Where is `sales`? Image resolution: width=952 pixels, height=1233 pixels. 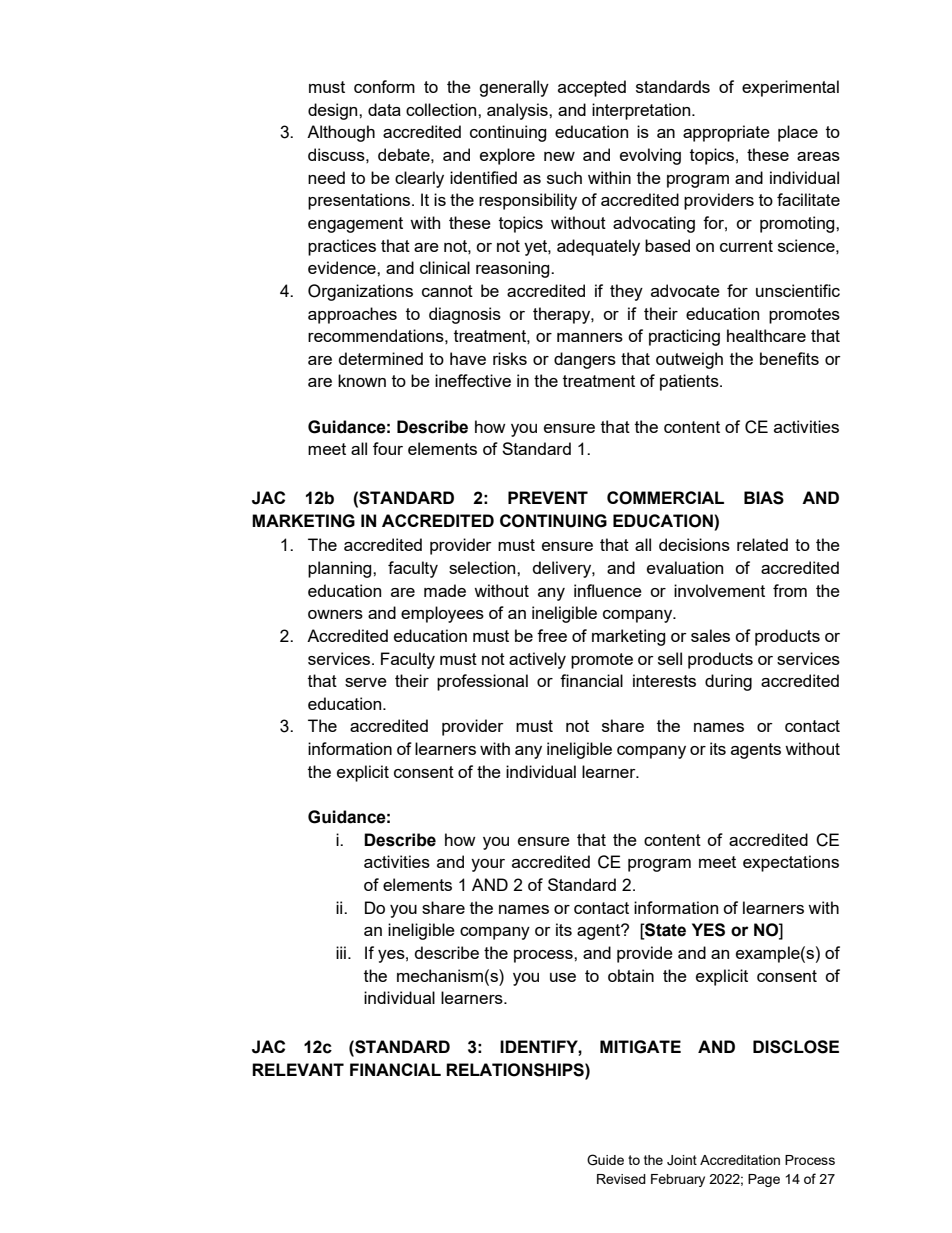 sales is located at coordinates (710, 635).
